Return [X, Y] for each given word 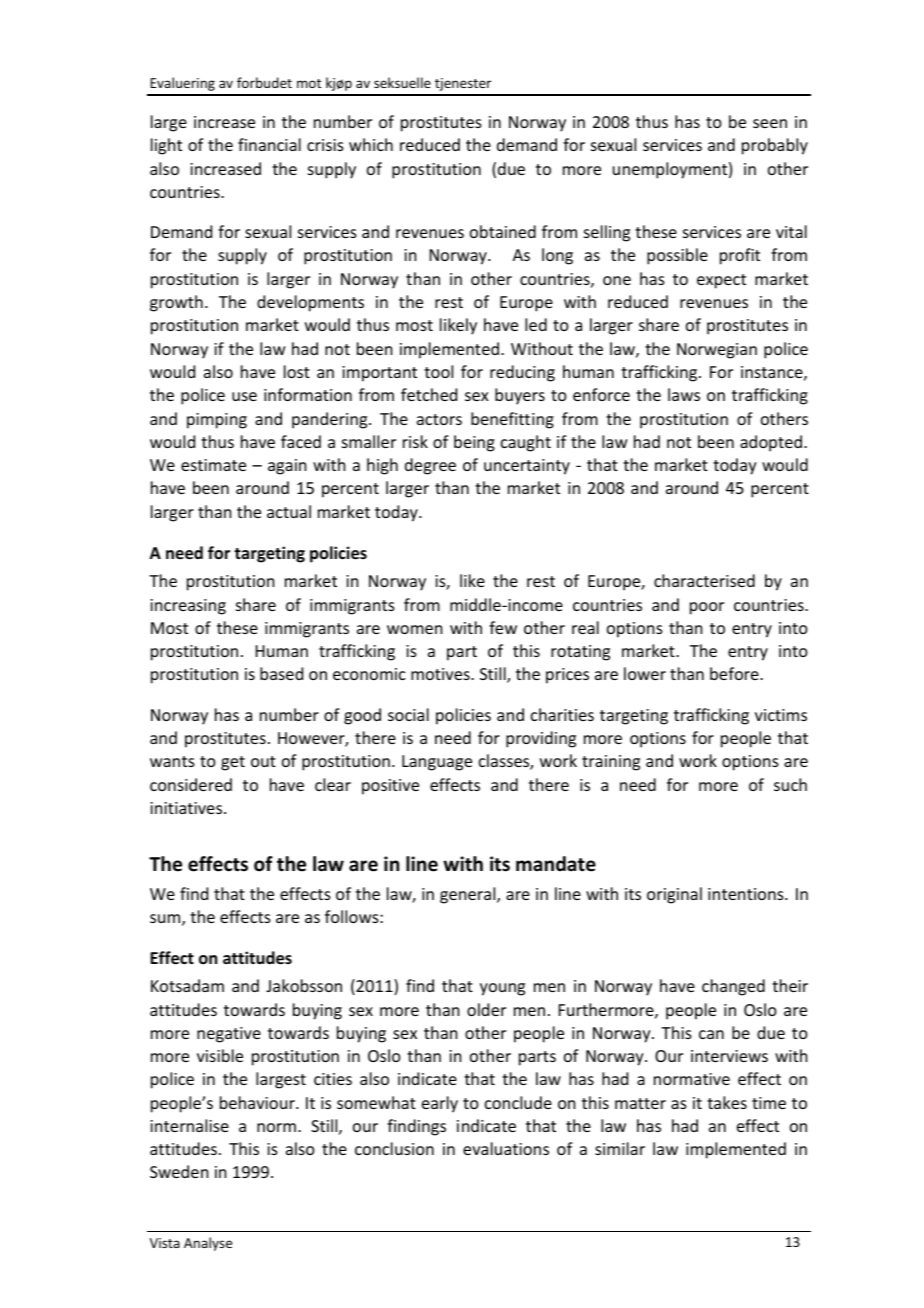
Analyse [208, 1244]
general [469, 895]
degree [430, 466]
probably [775, 146]
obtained [503, 231]
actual [289, 511]
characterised [704, 580]
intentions [747, 894]
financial [269, 144]
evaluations [506, 1148]
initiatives [187, 808]
